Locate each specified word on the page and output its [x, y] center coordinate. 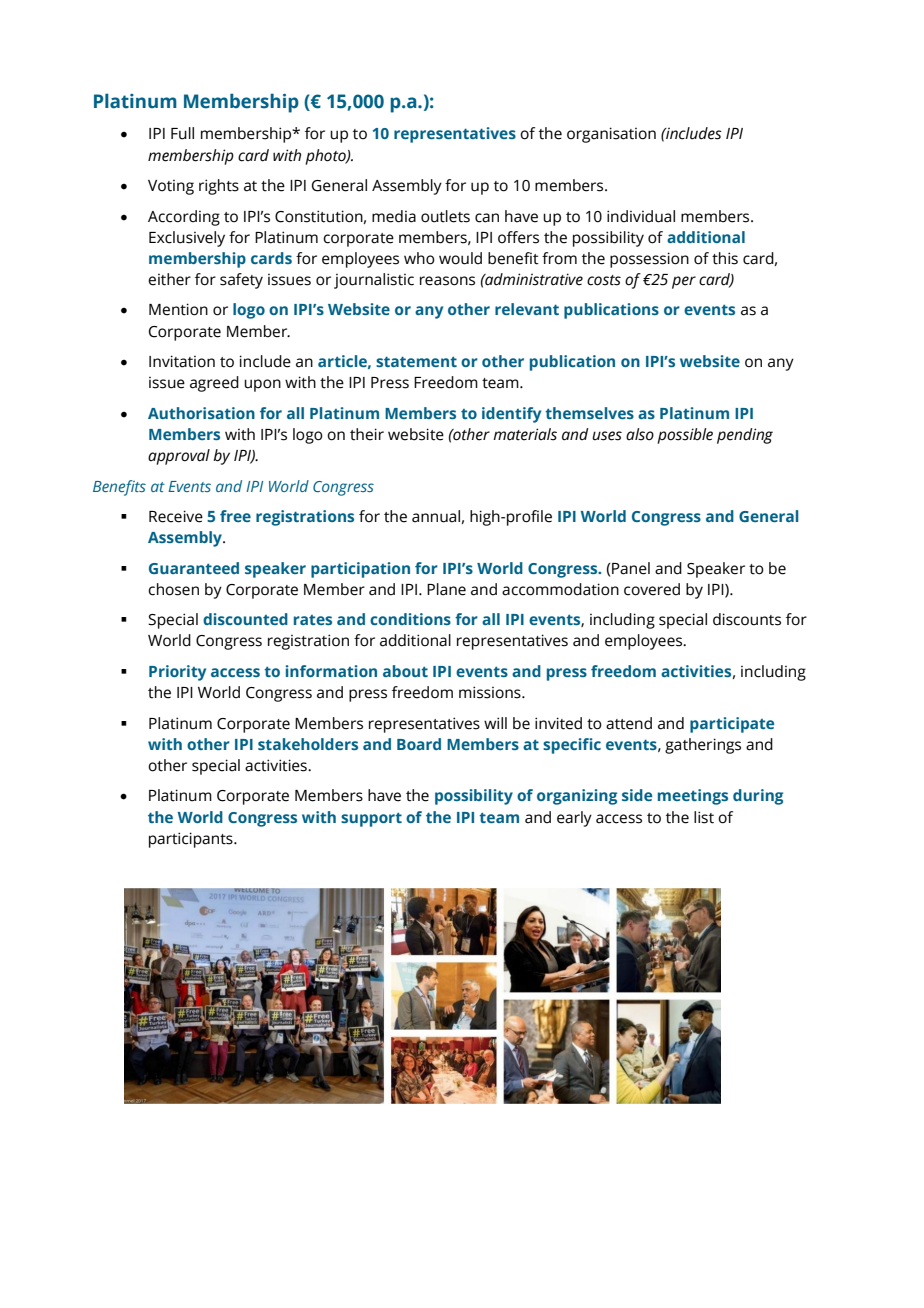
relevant [527, 309]
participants [192, 840]
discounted [245, 619]
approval [179, 457]
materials [525, 434]
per [684, 282]
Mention [178, 309]
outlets [445, 216]
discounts [747, 619]
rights [219, 187]
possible [685, 436]
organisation [611, 135]
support [371, 820]
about [405, 671]
